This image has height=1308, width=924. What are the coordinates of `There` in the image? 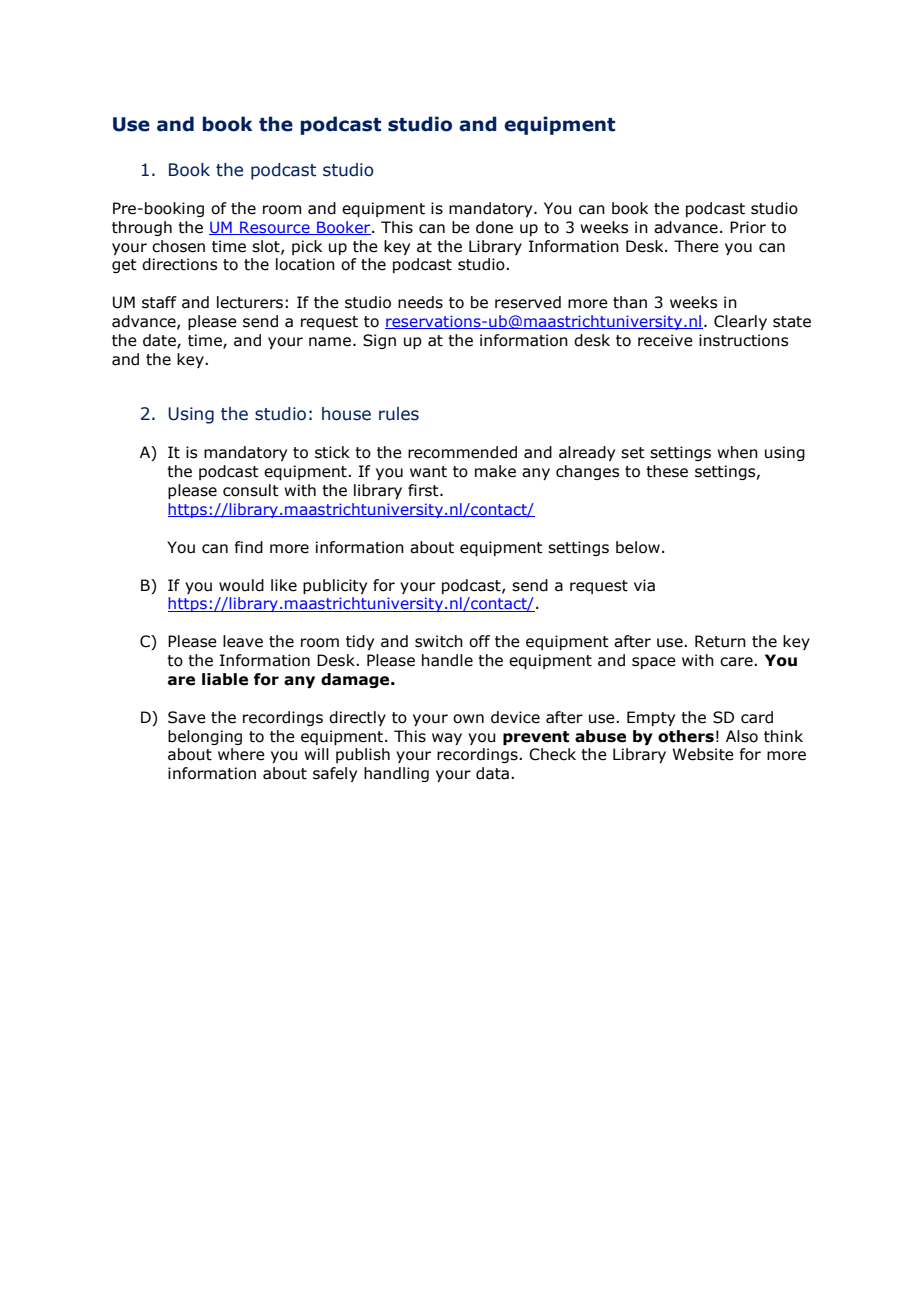 It's located at (696, 246).
